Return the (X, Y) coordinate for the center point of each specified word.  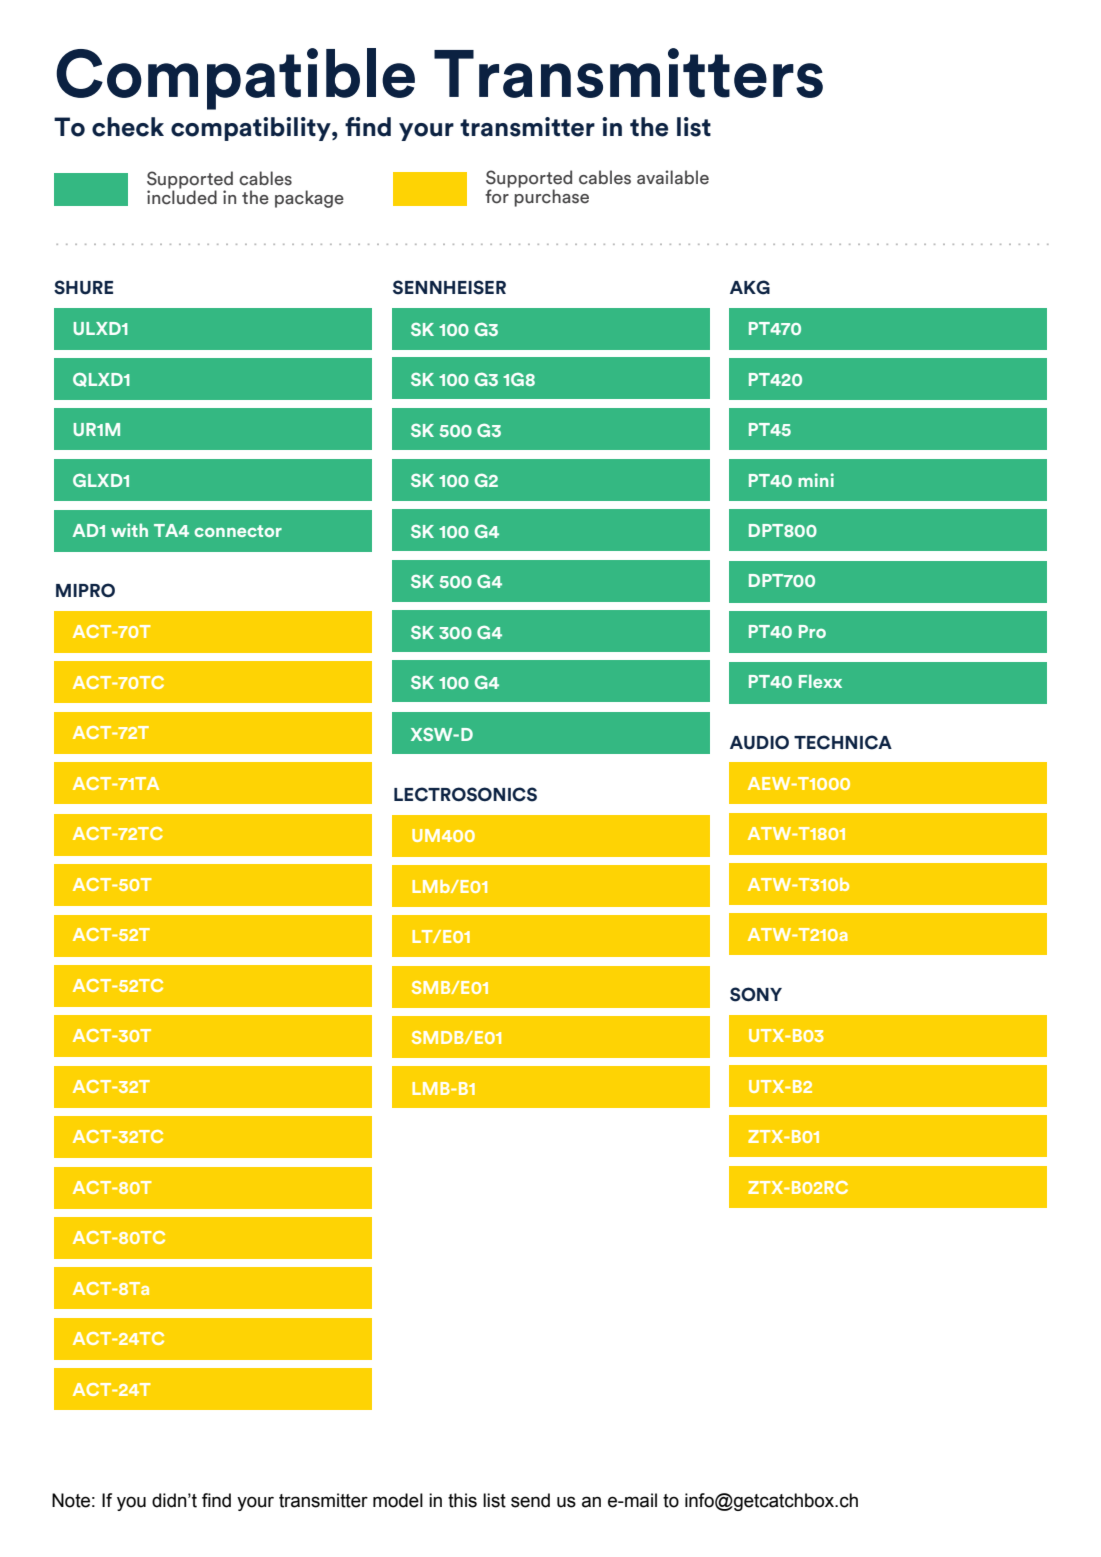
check (128, 127)
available (673, 177)
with (129, 530)
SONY (756, 994)
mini (816, 480)
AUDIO (759, 742)
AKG (750, 287)
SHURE (83, 287)
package (309, 199)
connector (238, 531)
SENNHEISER (449, 287)
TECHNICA (843, 742)
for (497, 195)
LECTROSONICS (465, 794)
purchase (551, 197)
